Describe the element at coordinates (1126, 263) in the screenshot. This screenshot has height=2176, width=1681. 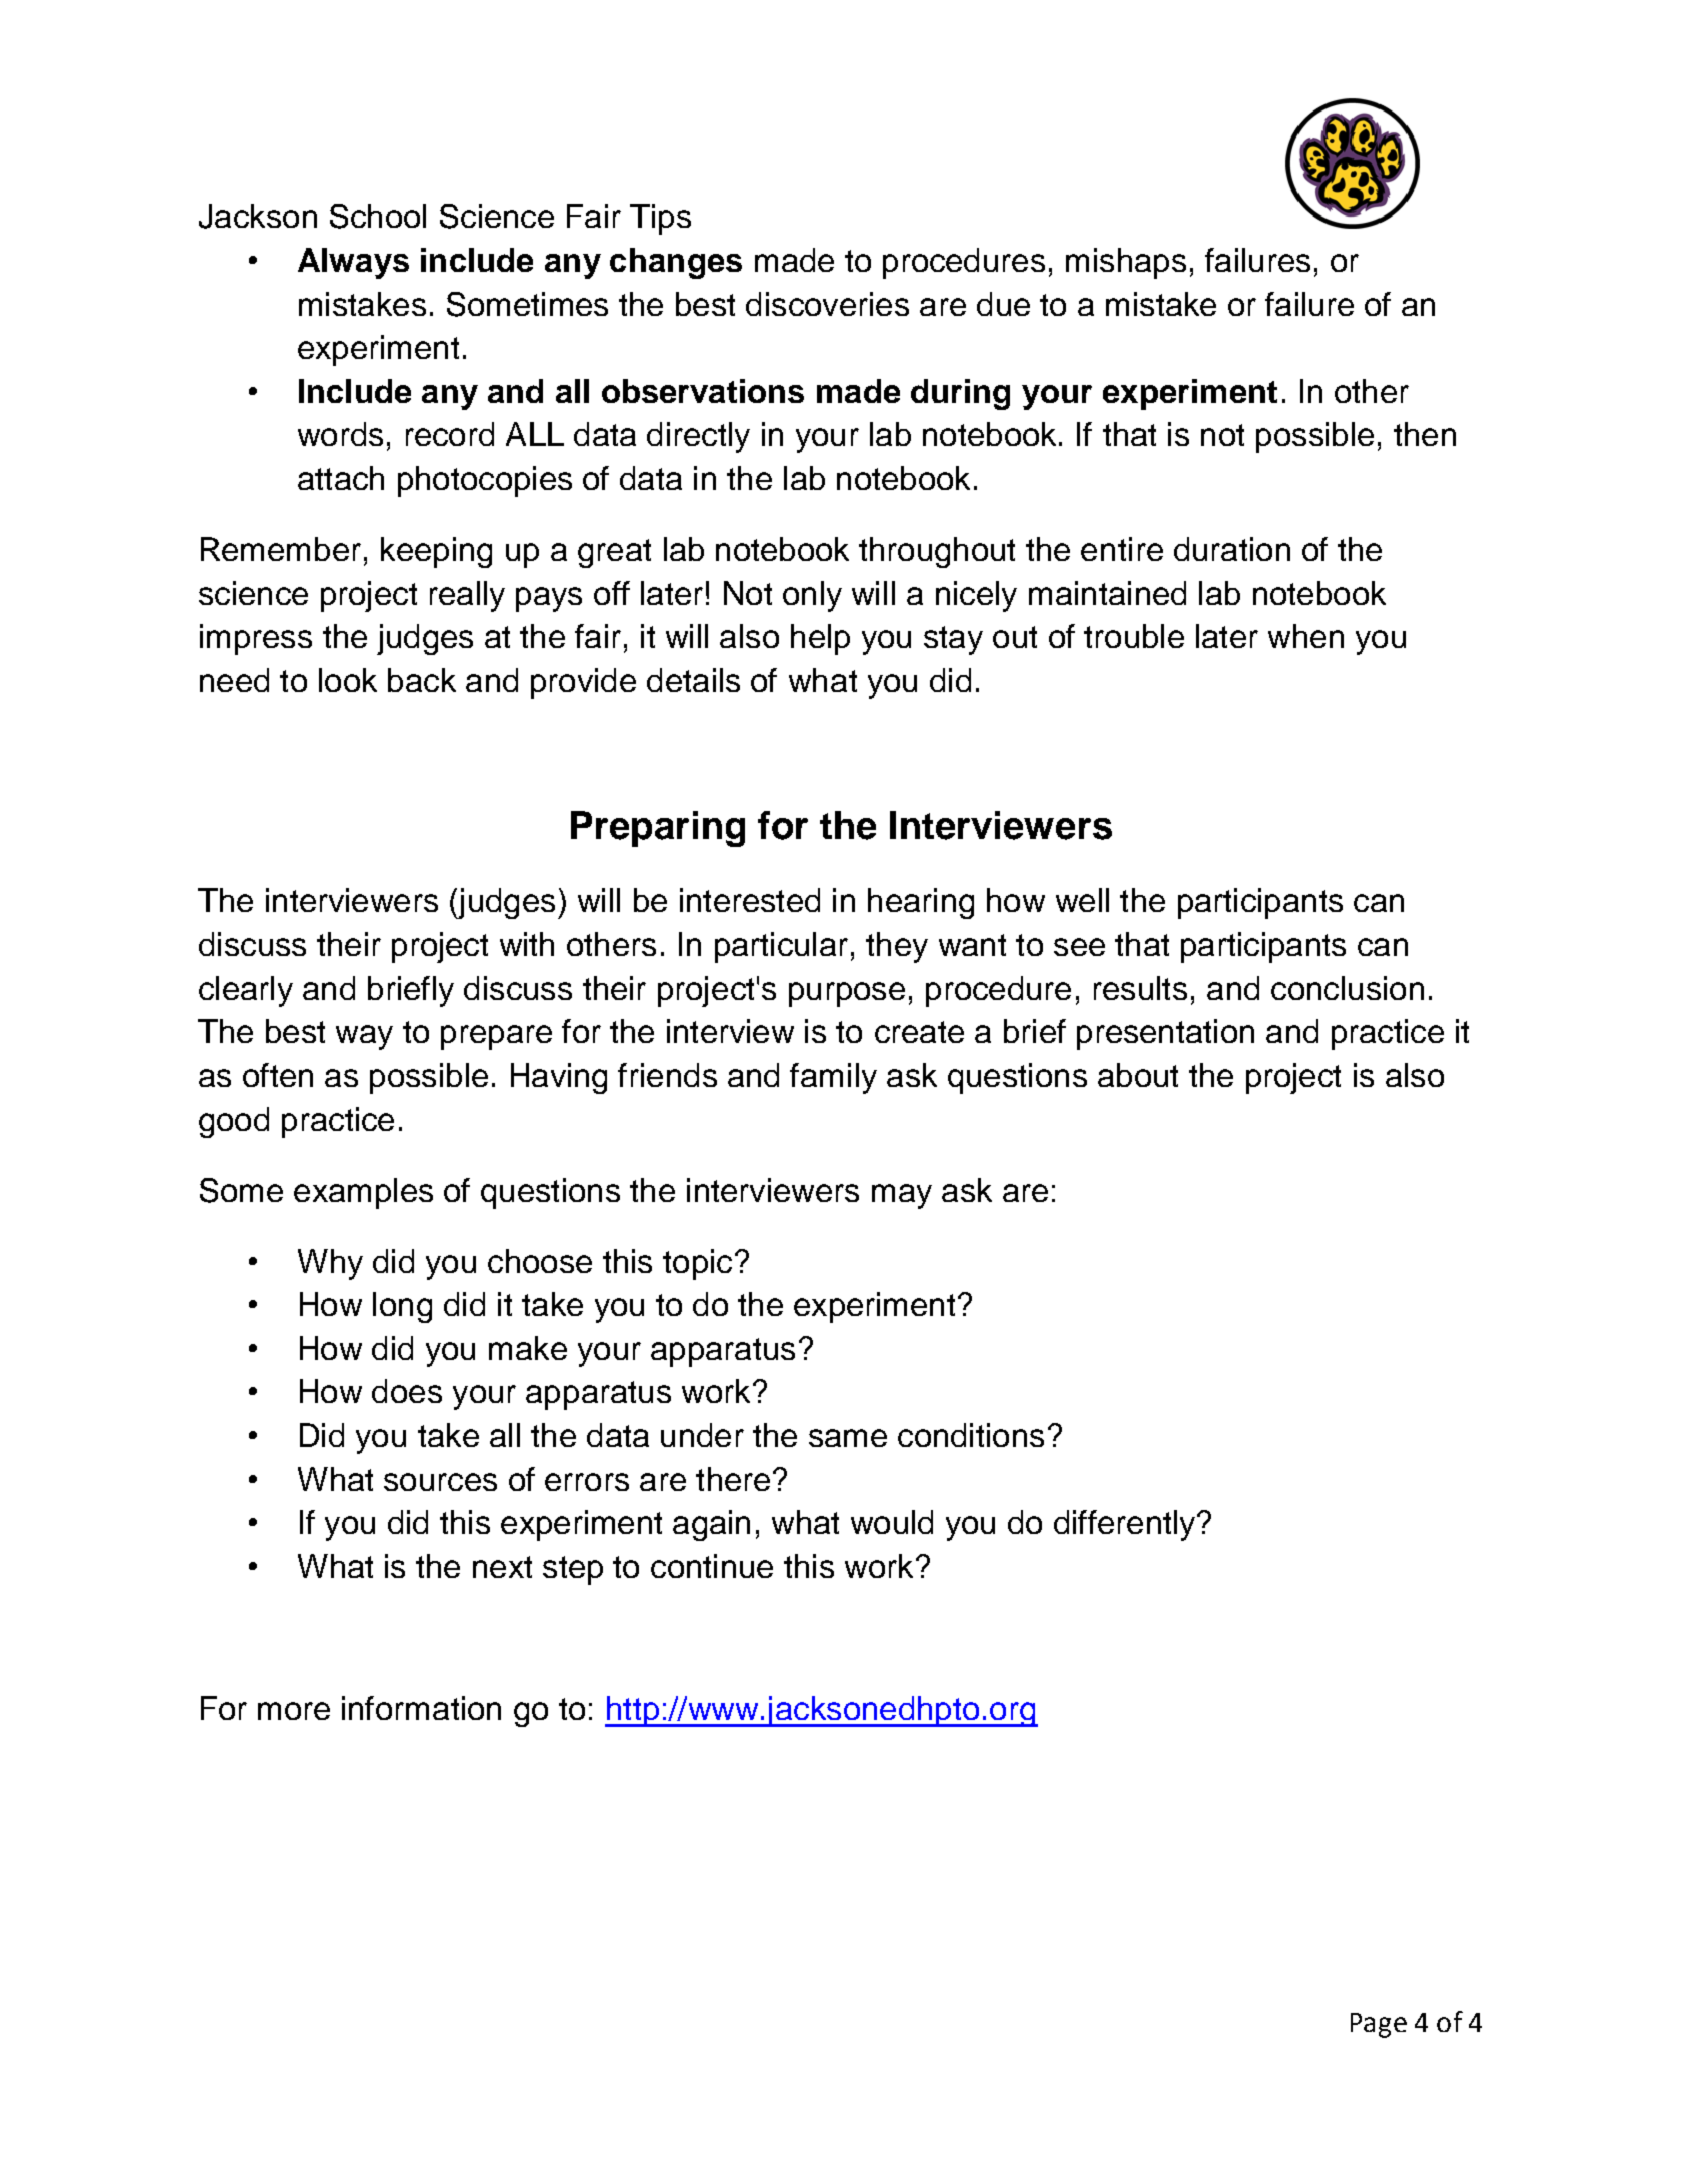
I see `mishaps` at that location.
